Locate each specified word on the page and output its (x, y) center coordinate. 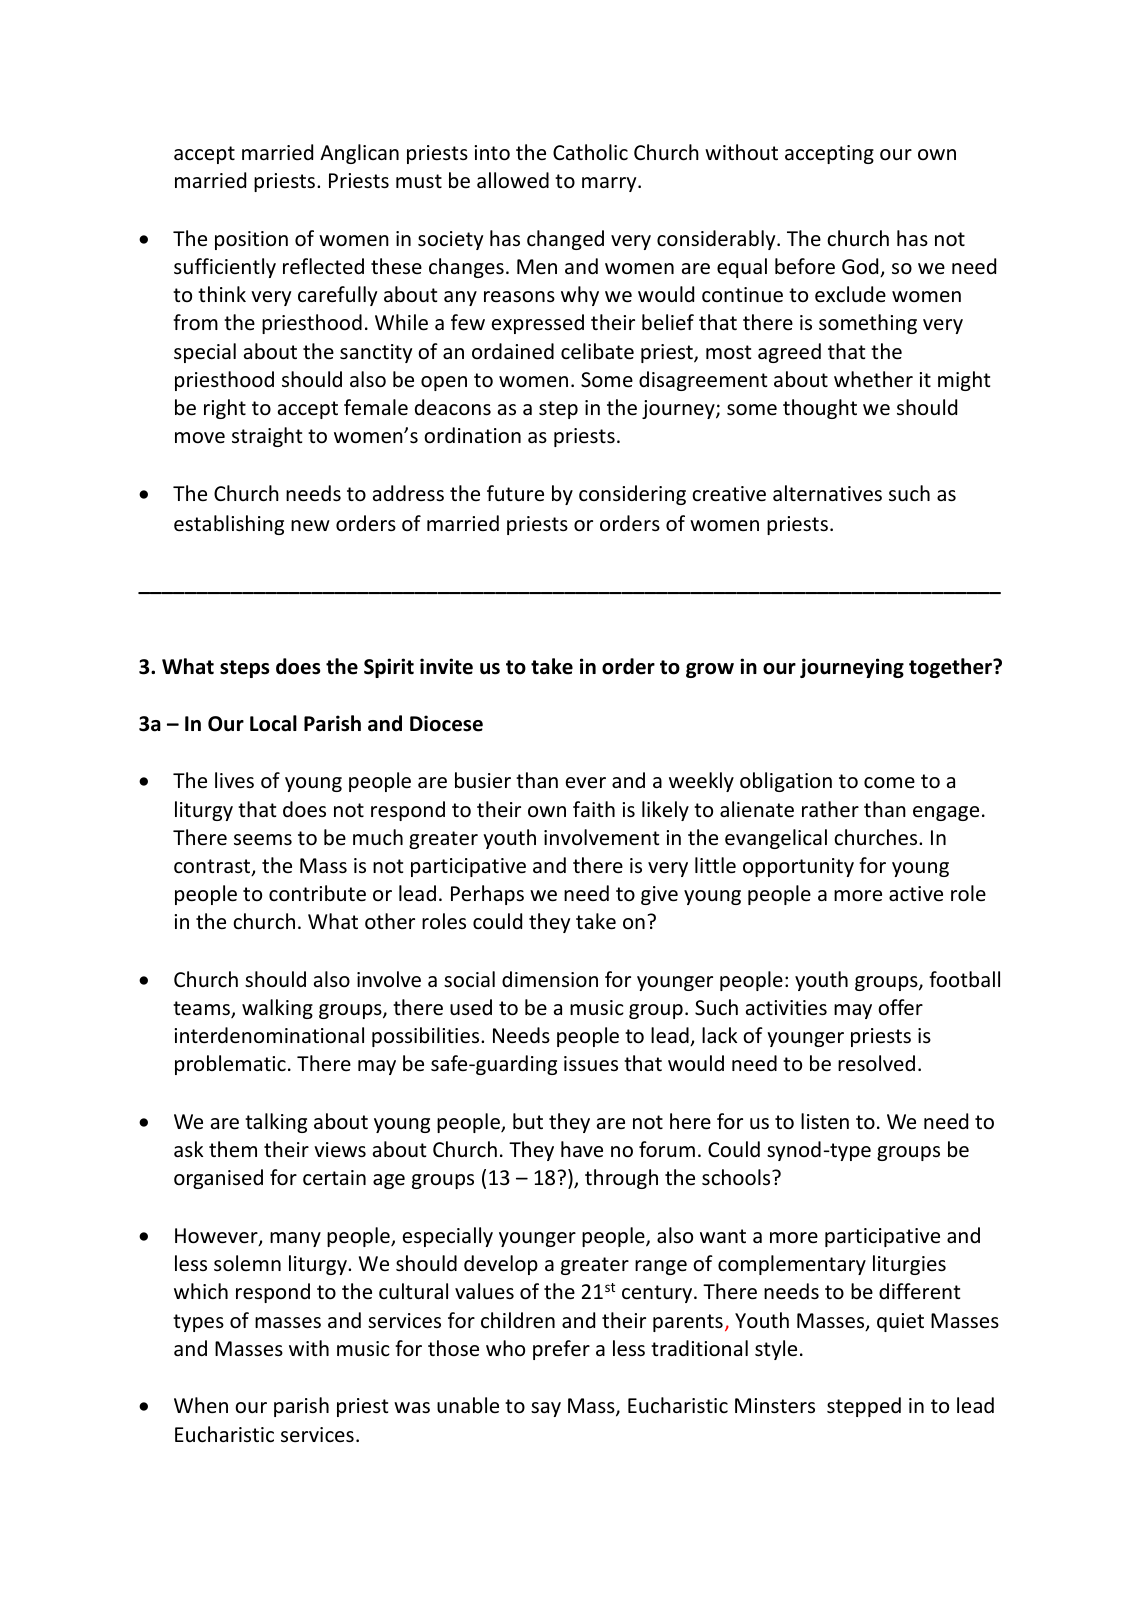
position (251, 240)
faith (594, 809)
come (889, 783)
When (201, 1405)
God (861, 267)
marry (610, 184)
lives (234, 780)
